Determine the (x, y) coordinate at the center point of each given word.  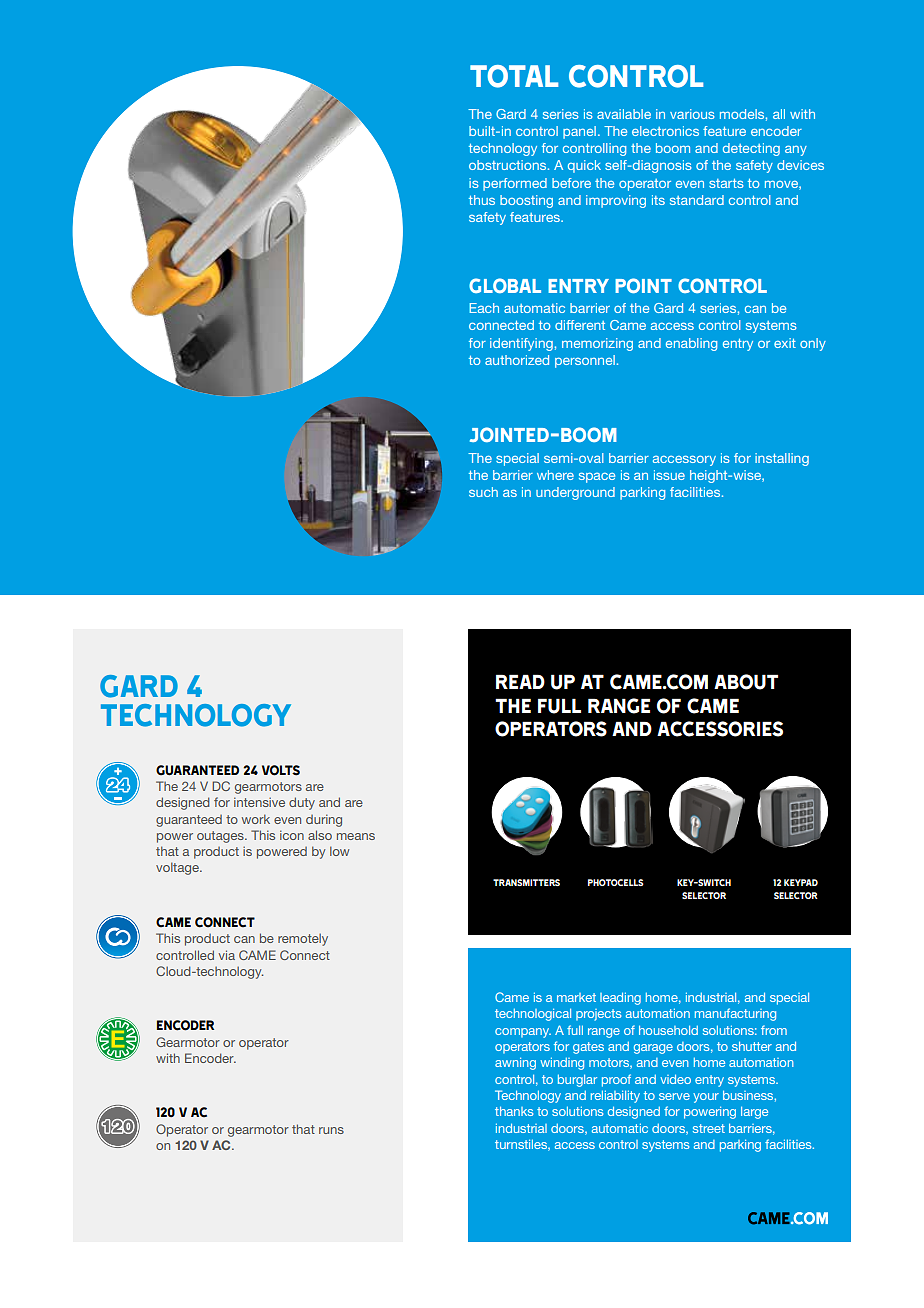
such (483, 492)
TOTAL (514, 76)
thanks (514, 1111)
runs (331, 1130)
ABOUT (746, 682)
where (555, 475)
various (692, 114)
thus (482, 200)
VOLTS (281, 770)
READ (520, 681)
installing (782, 459)
